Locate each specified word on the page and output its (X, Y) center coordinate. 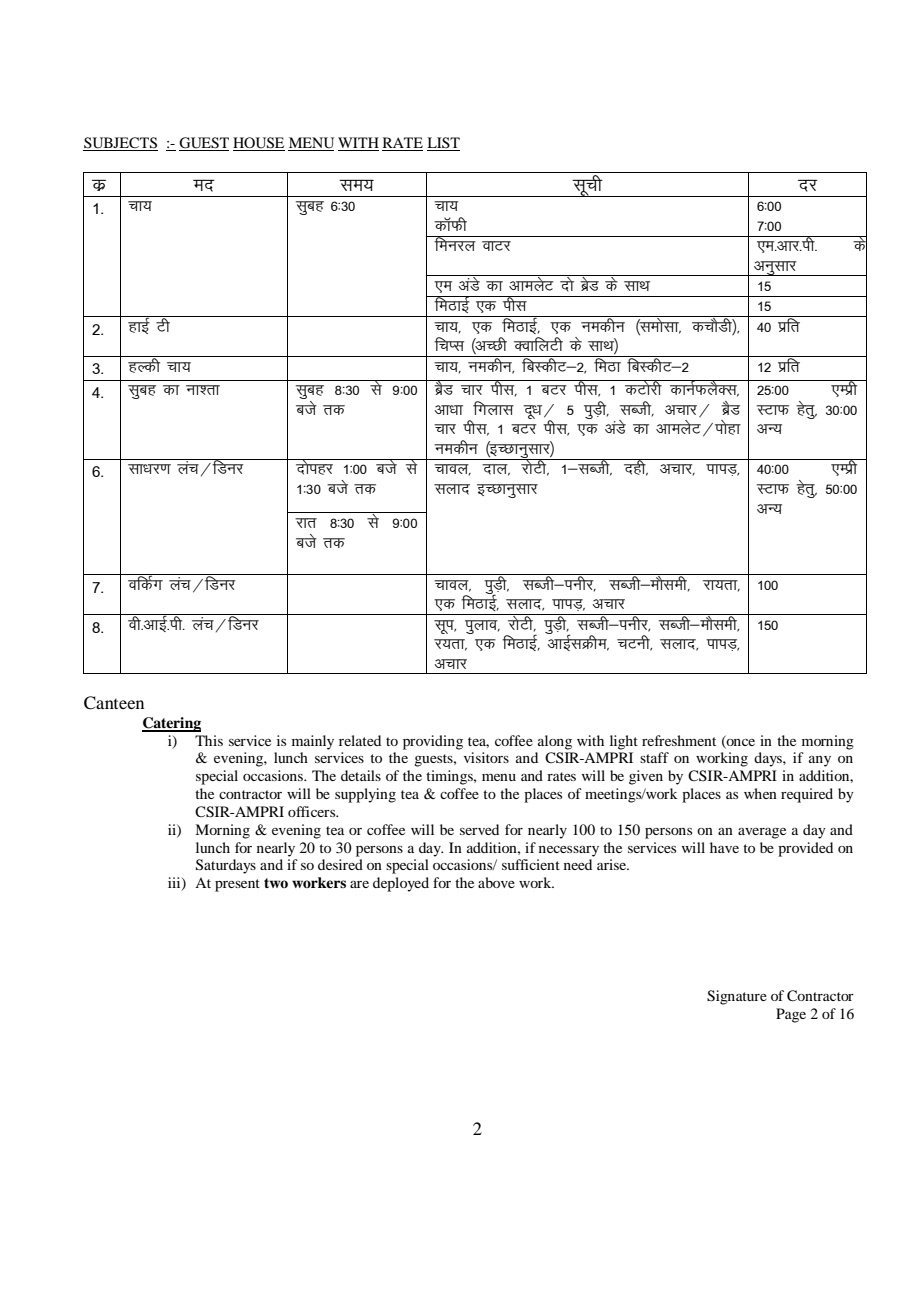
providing (433, 742)
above (496, 882)
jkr (306, 523)
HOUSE (259, 144)
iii (175, 884)
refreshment (679, 740)
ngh (635, 467)
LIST (443, 144)
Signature (737, 997)
